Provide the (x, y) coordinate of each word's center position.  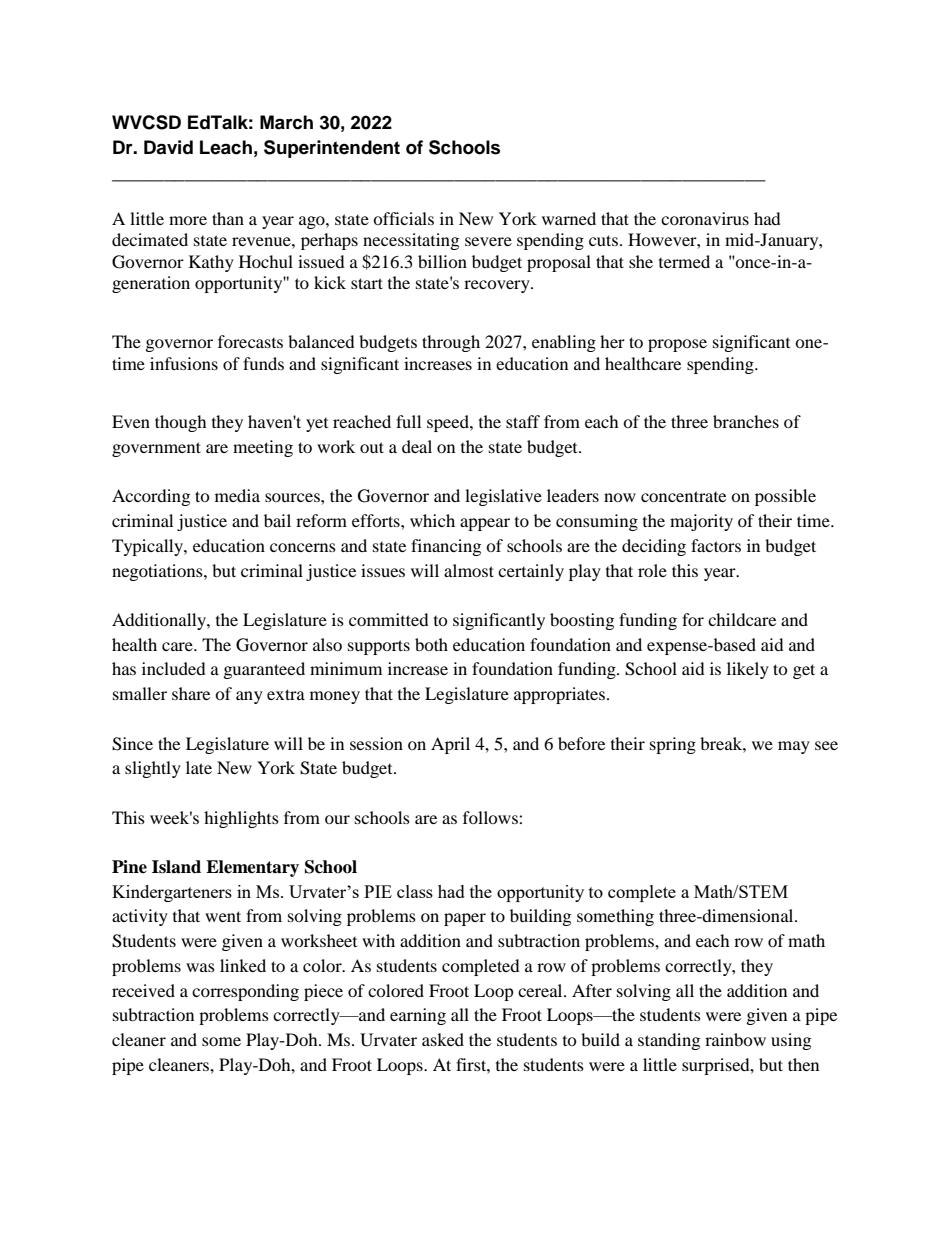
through (451, 343)
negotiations (158, 572)
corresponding (245, 992)
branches (746, 421)
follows (491, 817)
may (794, 747)
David (168, 147)
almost (469, 570)
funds (263, 363)
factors (716, 545)
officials (403, 218)
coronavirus (705, 218)
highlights (241, 819)
